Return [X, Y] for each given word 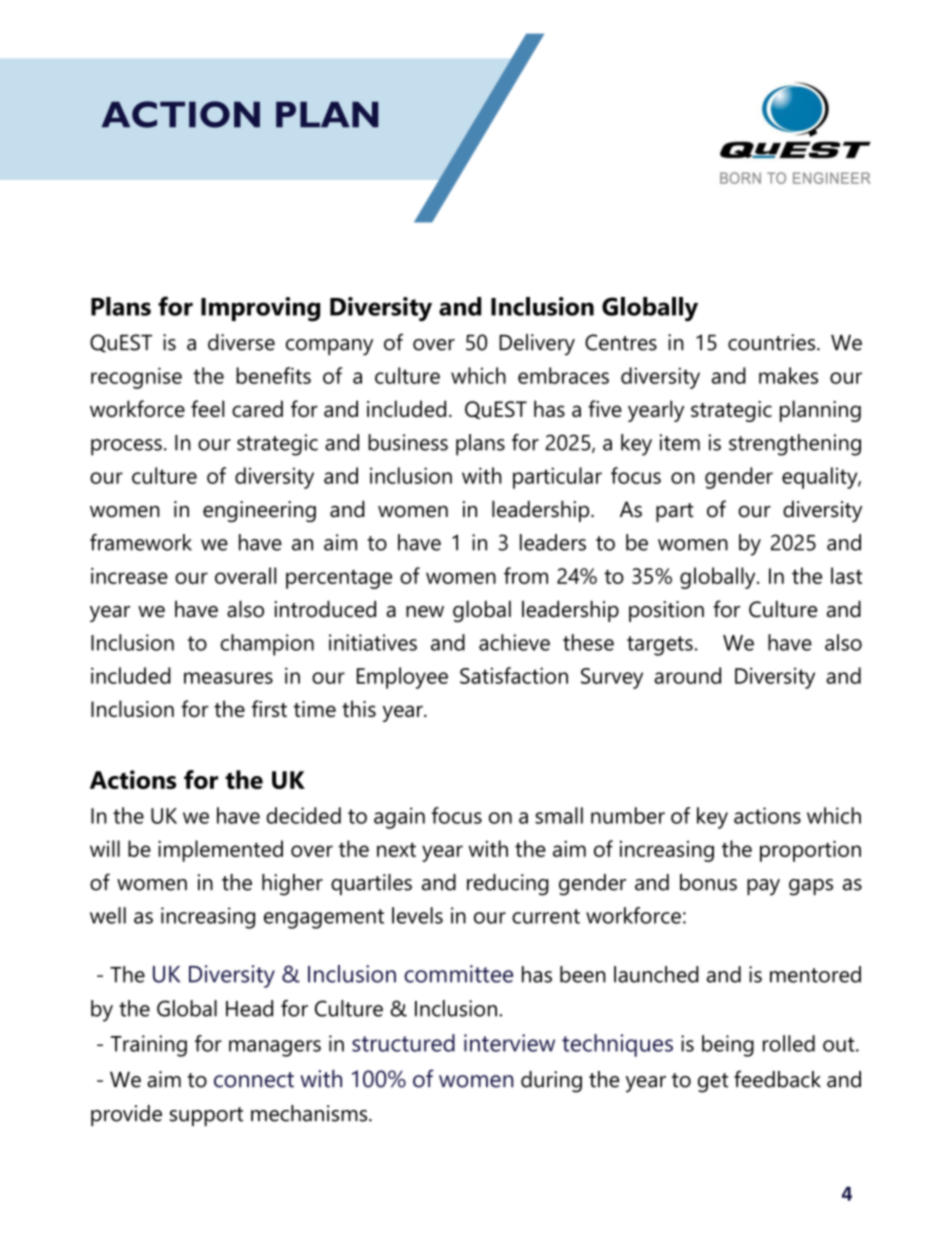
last [846, 575]
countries [773, 342]
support [206, 1116]
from [526, 575]
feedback [777, 1079]
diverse [241, 342]
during [551, 1082]
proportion [810, 851]
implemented [220, 851]
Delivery [537, 345]
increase [129, 576]
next [396, 849]
